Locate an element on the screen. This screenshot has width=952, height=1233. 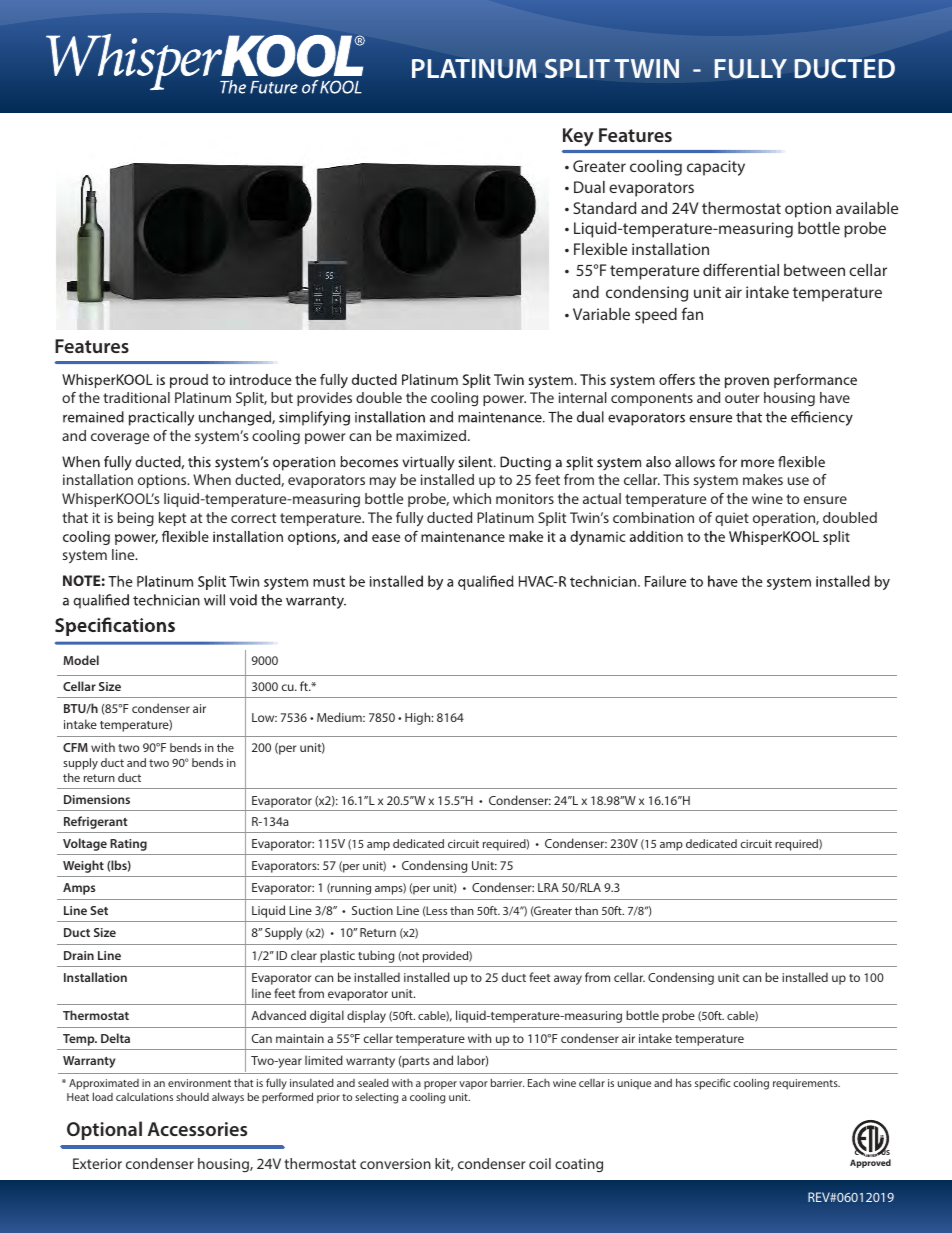
Set is located at coordinates (99, 910).
